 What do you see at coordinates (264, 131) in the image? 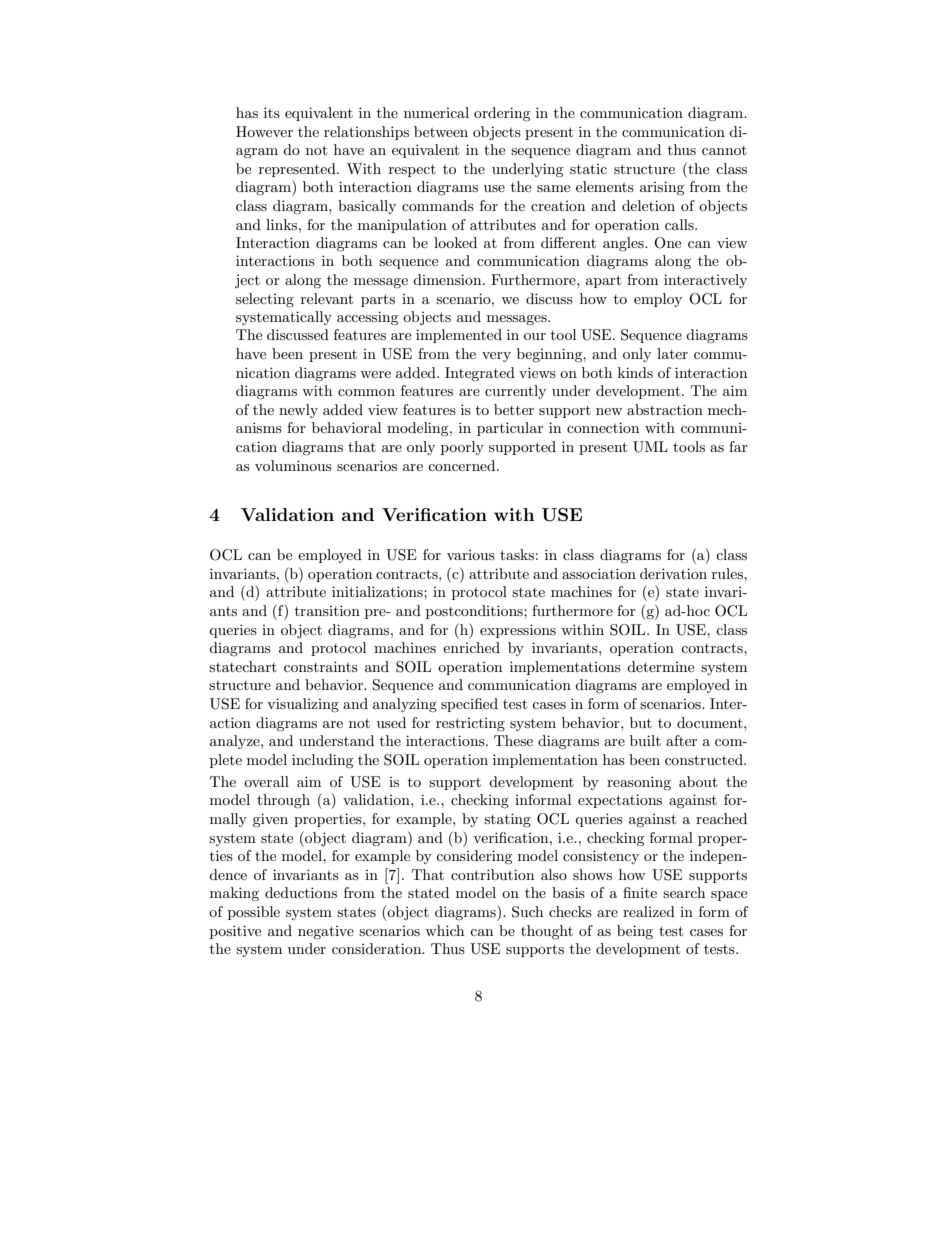
I see `However` at bounding box center [264, 131].
